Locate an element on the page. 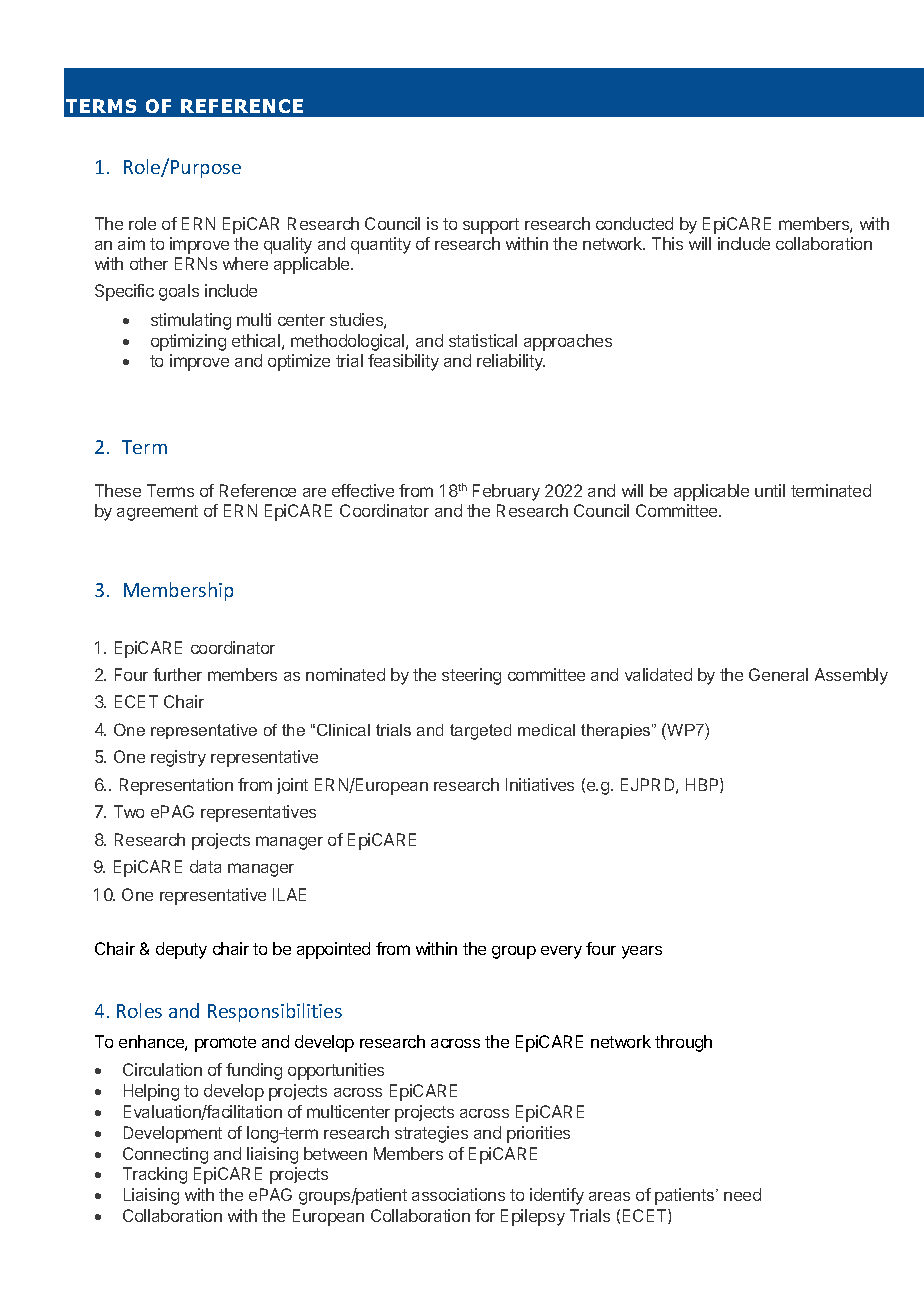 The image size is (924, 1309). associations is located at coordinates (458, 1194).
